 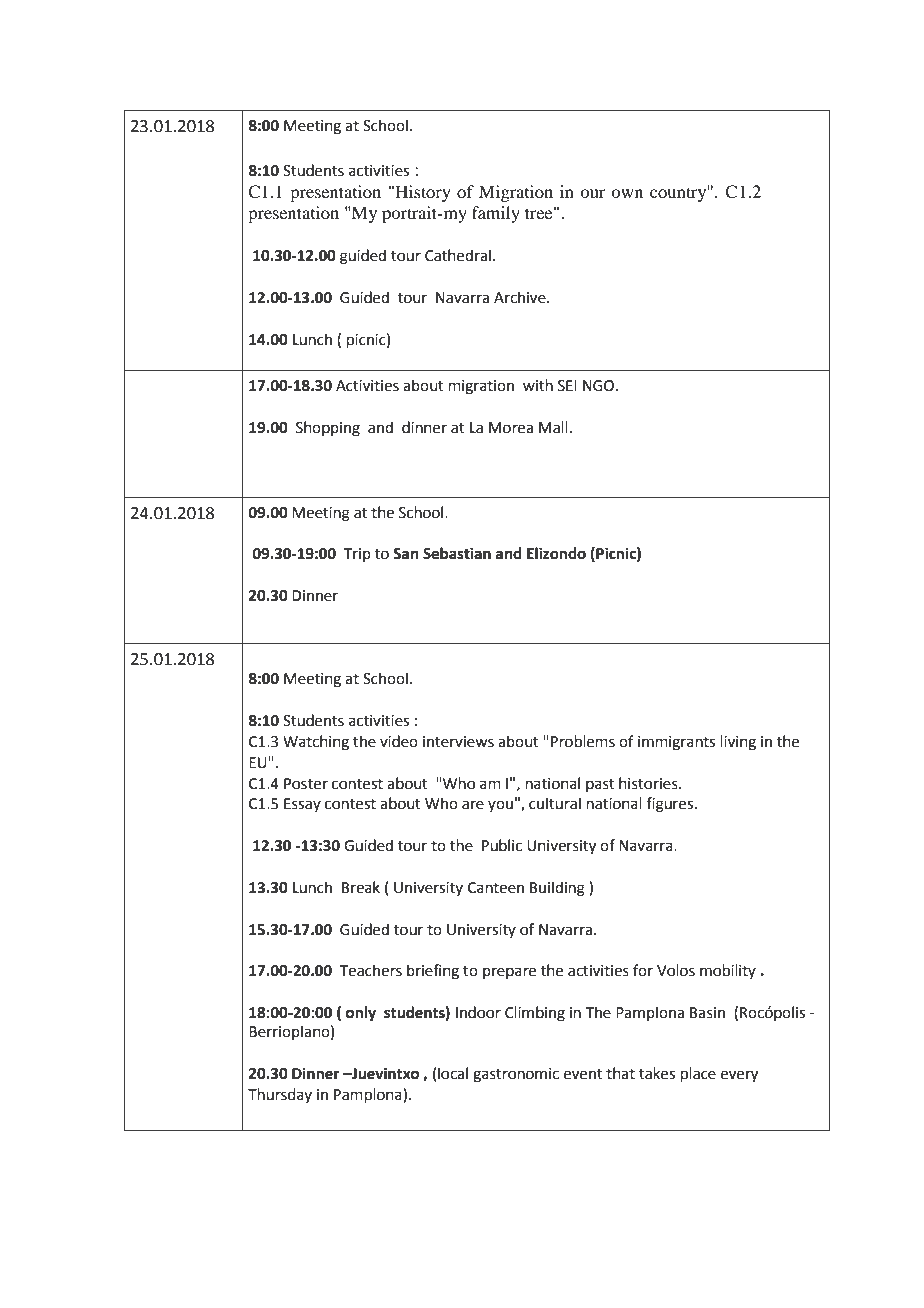 What do you see at coordinates (643, 970) in the image?
I see `for` at bounding box center [643, 970].
